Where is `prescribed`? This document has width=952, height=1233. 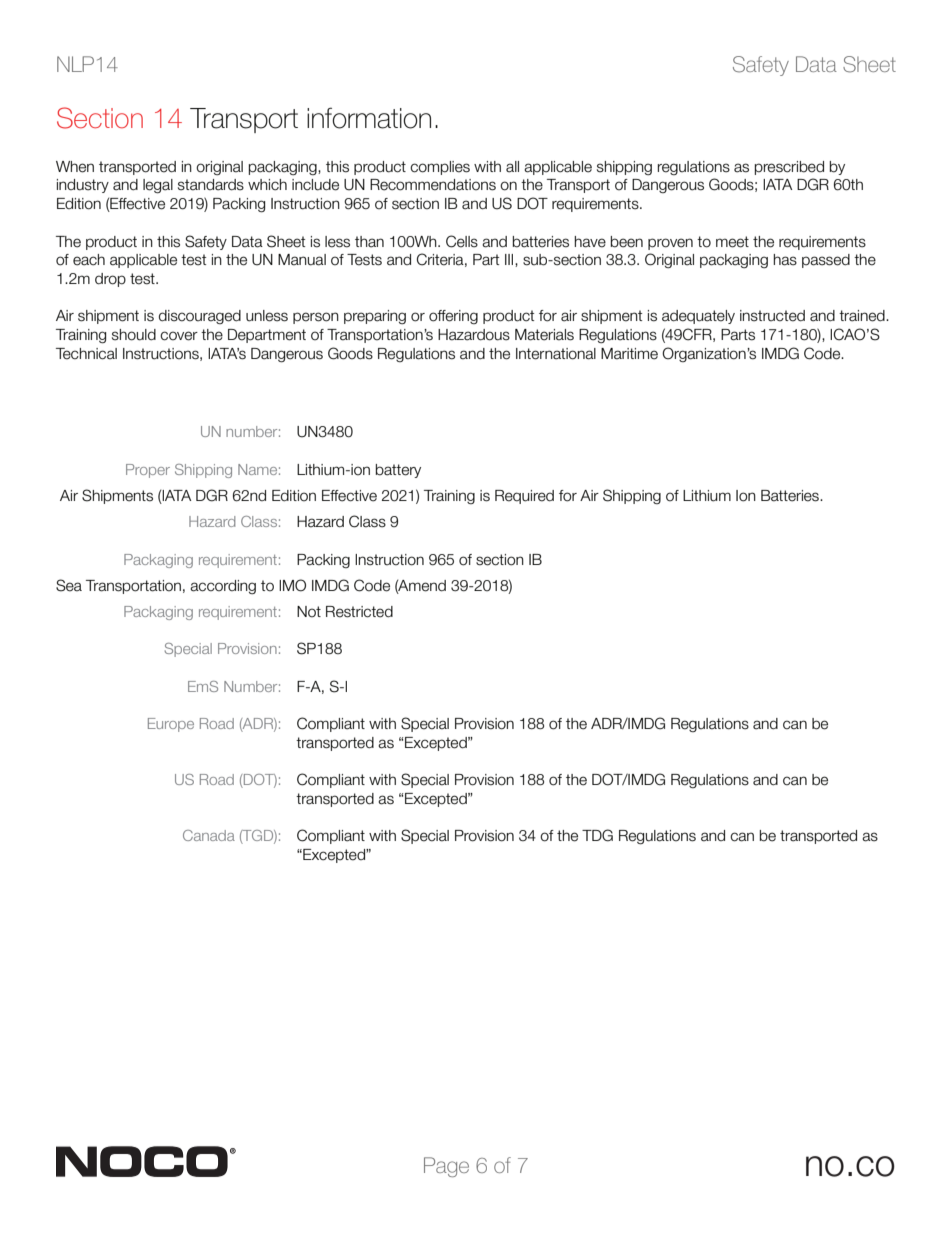 prescribed is located at coordinates (789, 168).
